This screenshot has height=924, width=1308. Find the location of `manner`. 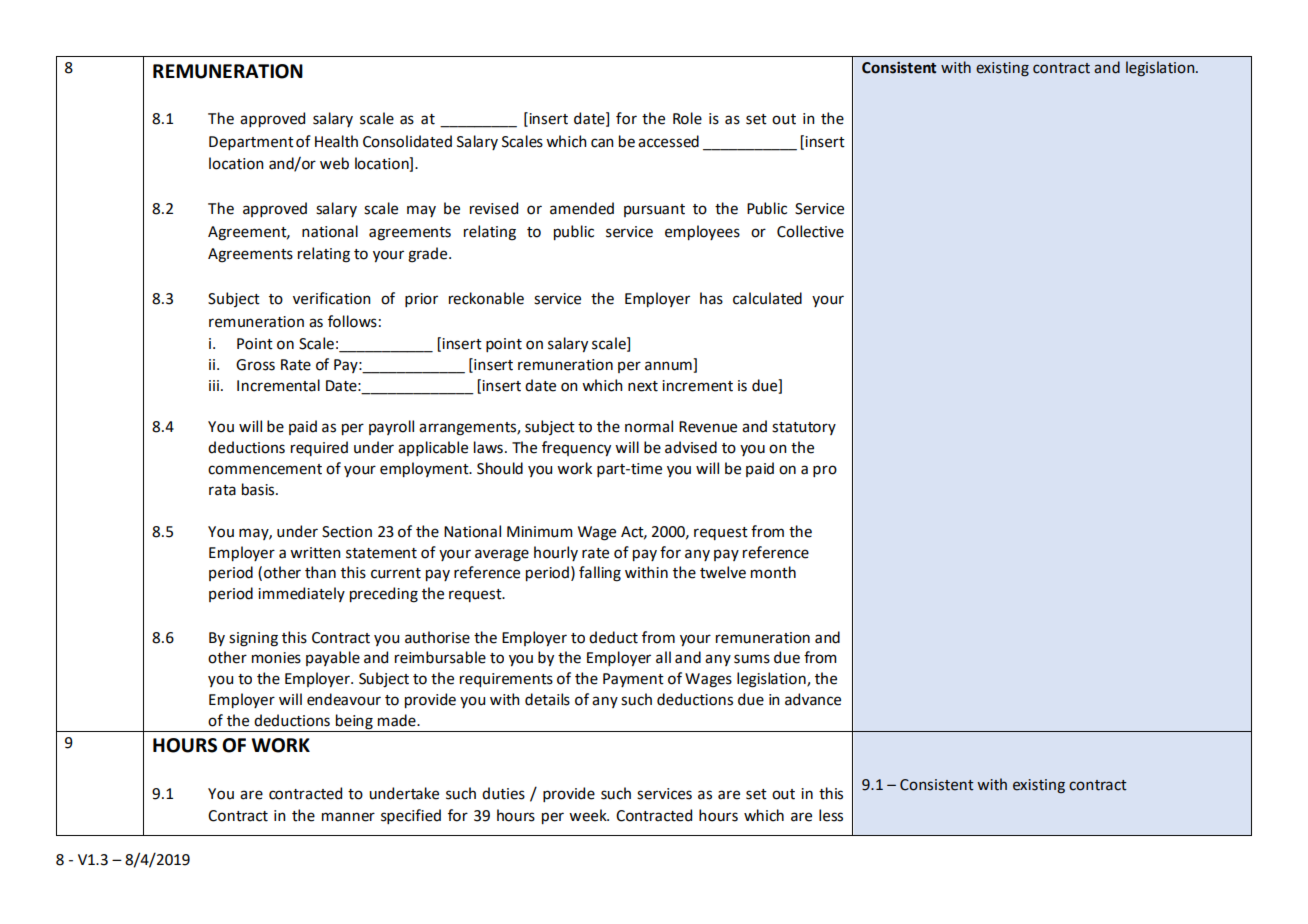

manner is located at coordinates (348, 817).
